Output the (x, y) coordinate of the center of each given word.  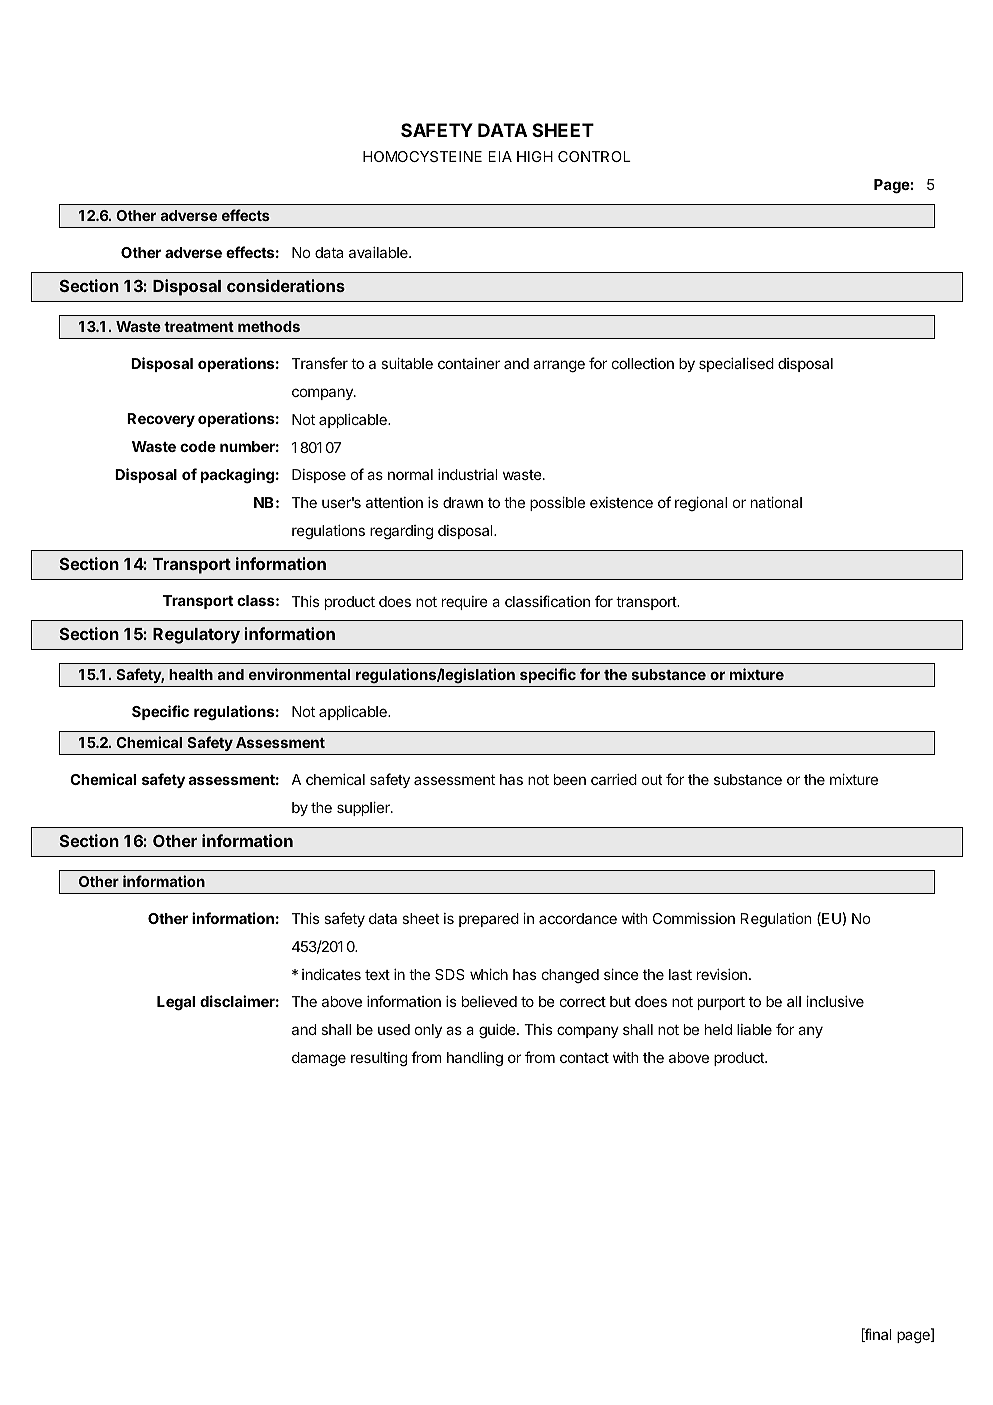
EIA (500, 156)
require (465, 603)
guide (498, 1031)
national (776, 502)
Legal (176, 1003)
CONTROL (594, 156)
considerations (286, 285)
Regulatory (196, 636)
